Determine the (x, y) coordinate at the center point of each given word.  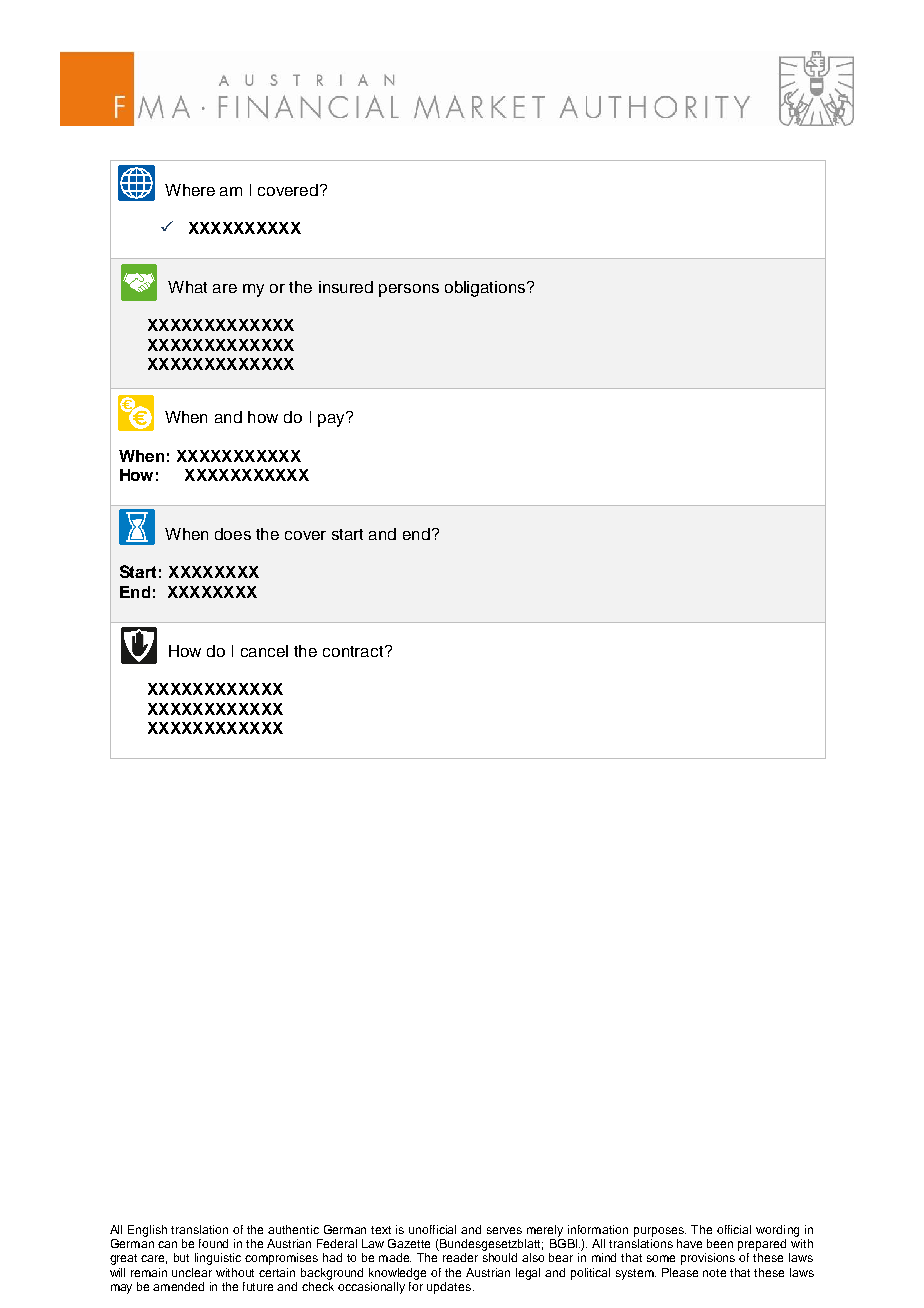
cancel (264, 651)
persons (409, 290)
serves (504, 1230)
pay (332, 419)
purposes (660, 1232)
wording (777, 1231)
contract (354, 651)
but (181, 1257)
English (147, 1231)
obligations (486, 289)
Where (190, 190)
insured (346, 287)
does (233, 534)
